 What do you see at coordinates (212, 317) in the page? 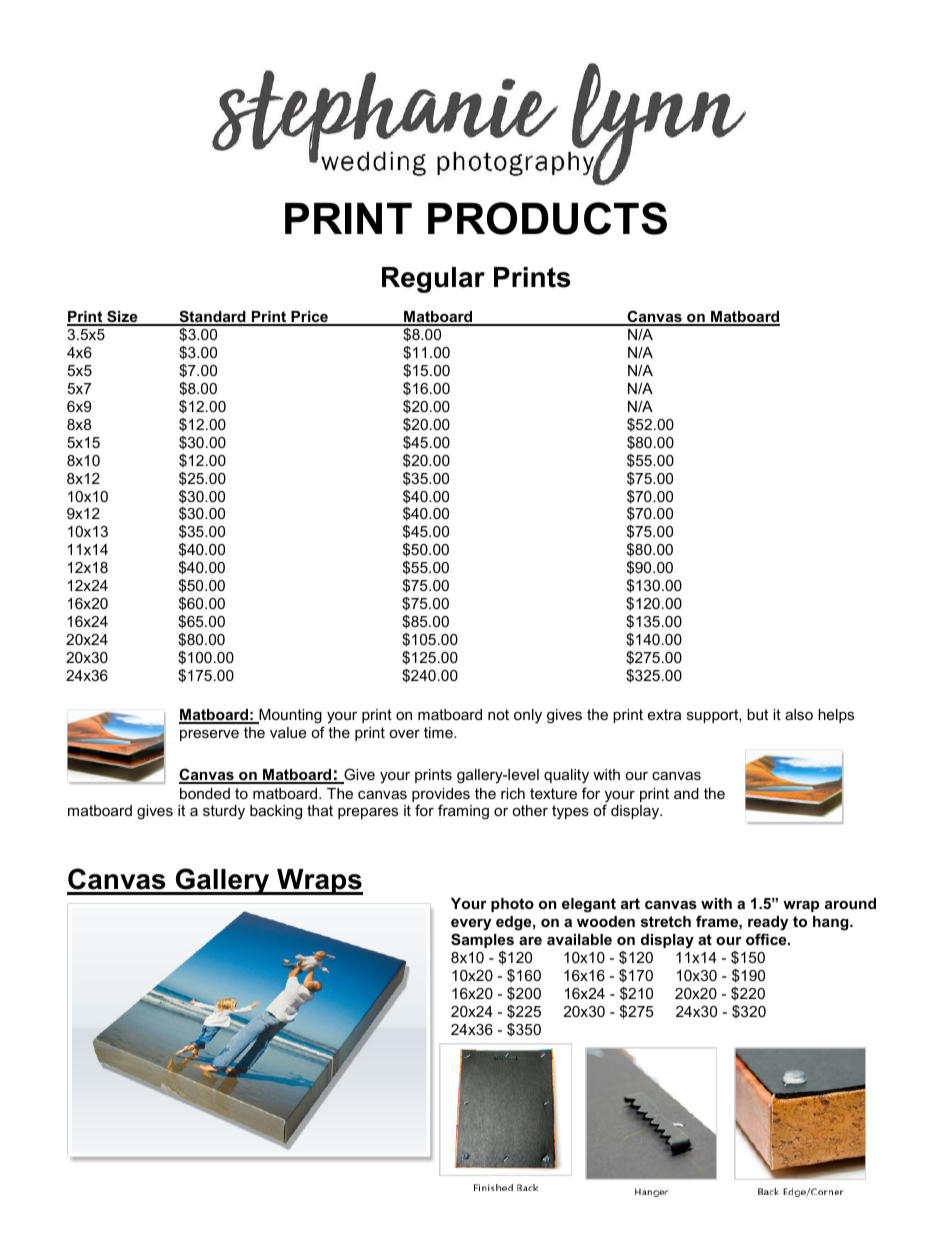
I see `Standard` at bounding box center [212, 317].
